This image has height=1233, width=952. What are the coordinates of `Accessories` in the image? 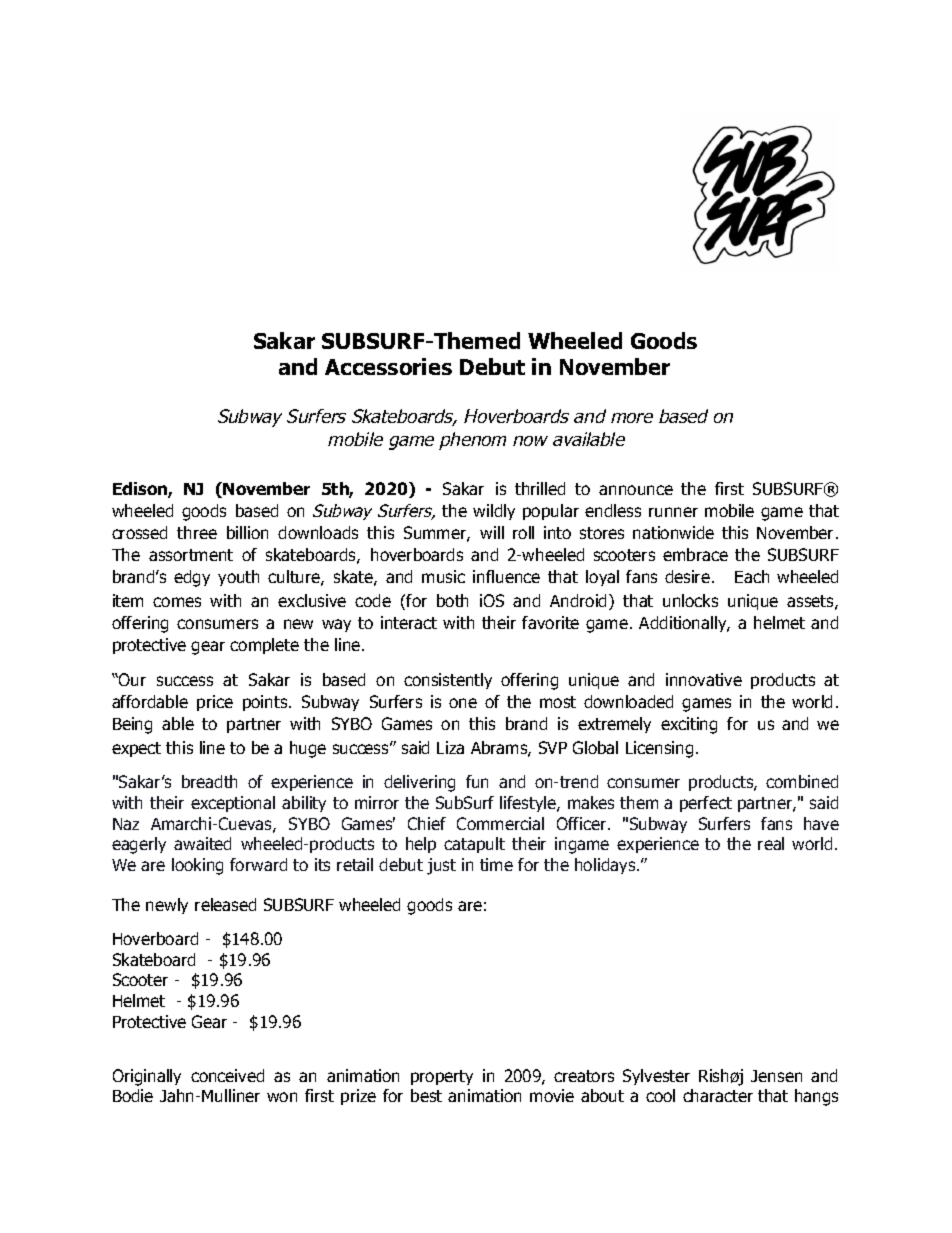 It's located at (388, 366).
